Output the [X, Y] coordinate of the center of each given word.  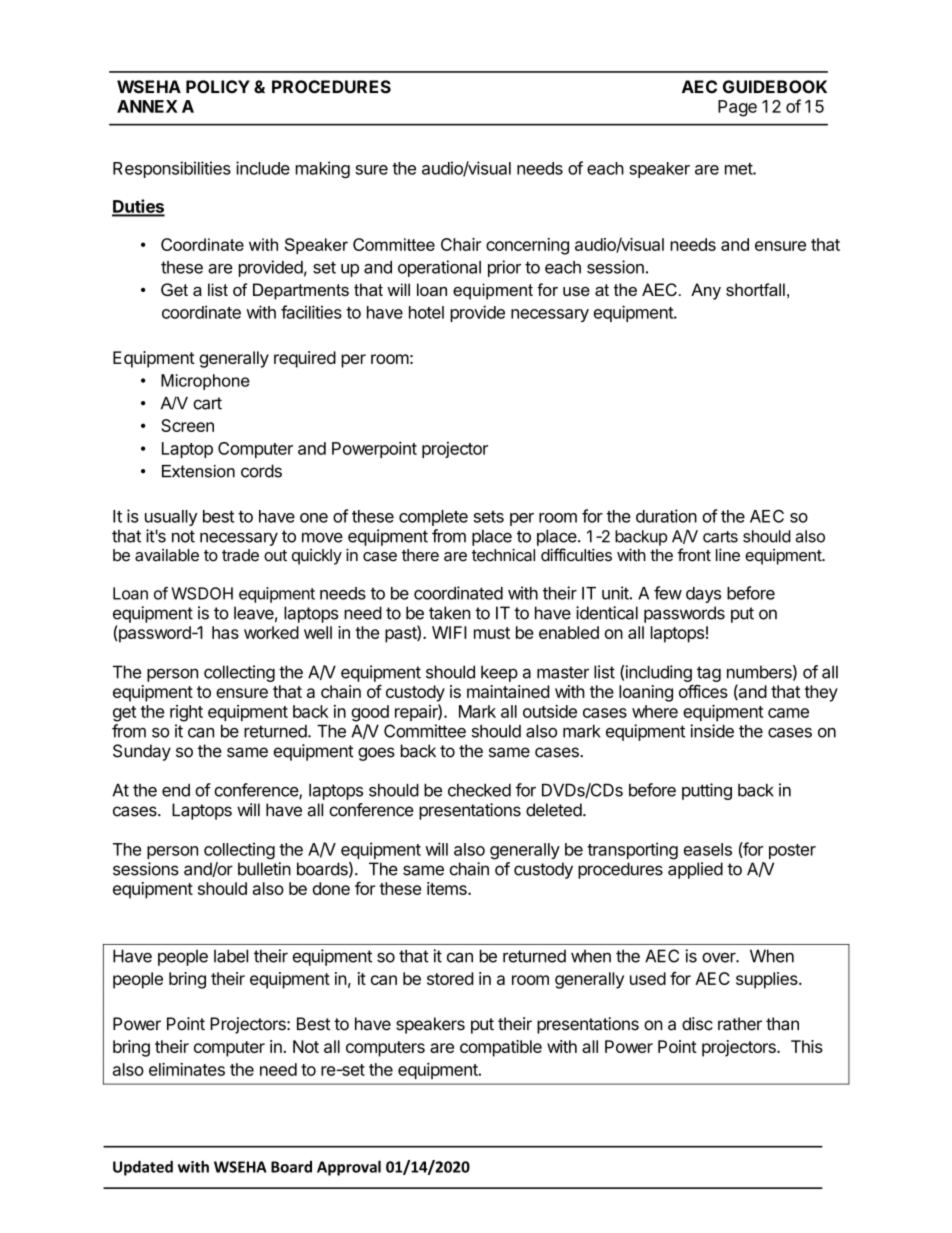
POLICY [218, 87]
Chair [461, 244]
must [492, 633]
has [225, 632]
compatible [501, 1048]
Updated [143, 1168]
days [703, 595]
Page [737, 108]
